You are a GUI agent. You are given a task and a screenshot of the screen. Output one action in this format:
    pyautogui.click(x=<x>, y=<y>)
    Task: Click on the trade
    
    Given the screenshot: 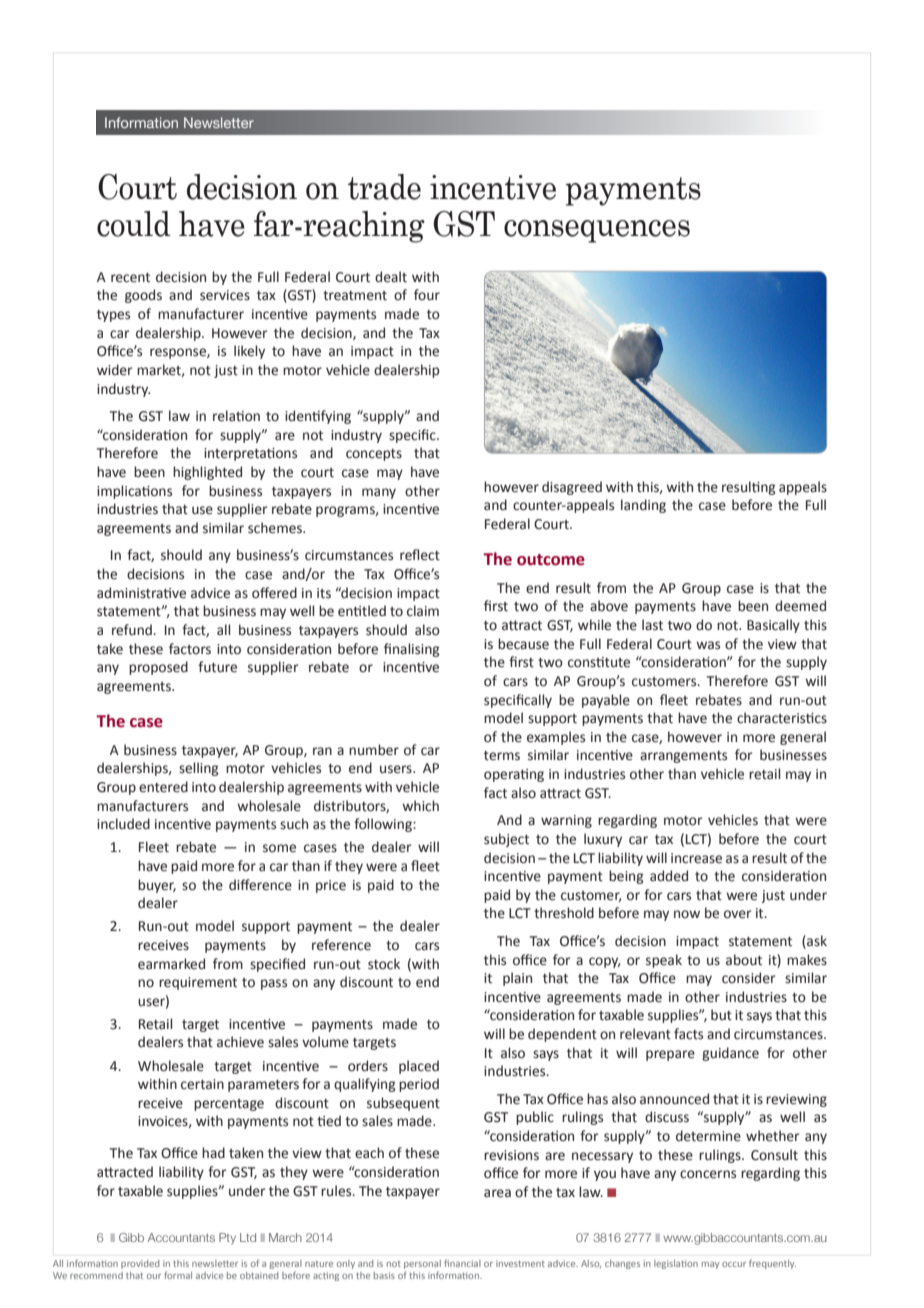 What is the action you would take?
    pyautogui.click(x=384, y=187)
